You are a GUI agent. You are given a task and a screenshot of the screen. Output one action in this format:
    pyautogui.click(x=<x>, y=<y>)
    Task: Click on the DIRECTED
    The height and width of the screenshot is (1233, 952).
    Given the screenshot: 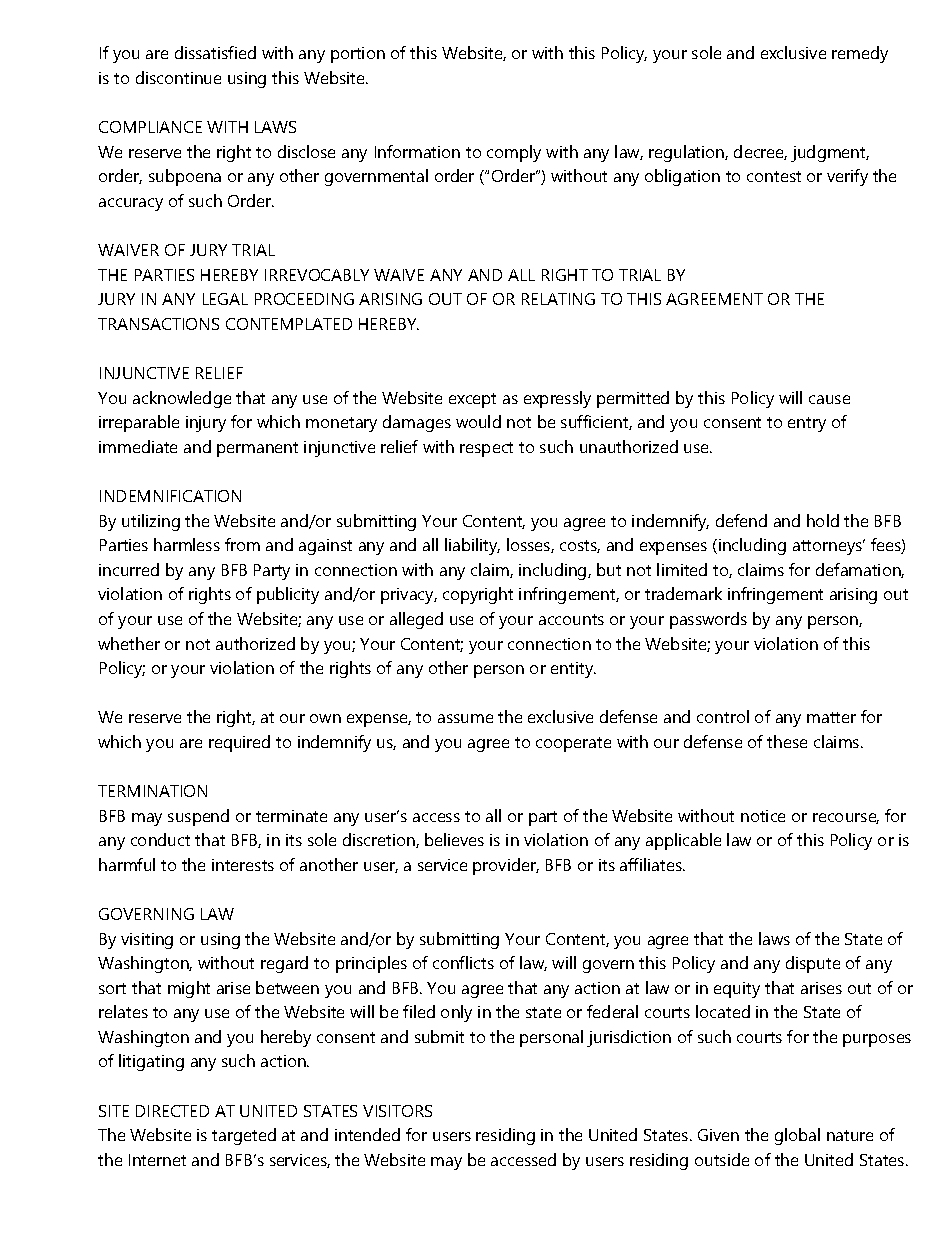 What is the action you would take?
    pyautogui.click(x=172, y=1111)
